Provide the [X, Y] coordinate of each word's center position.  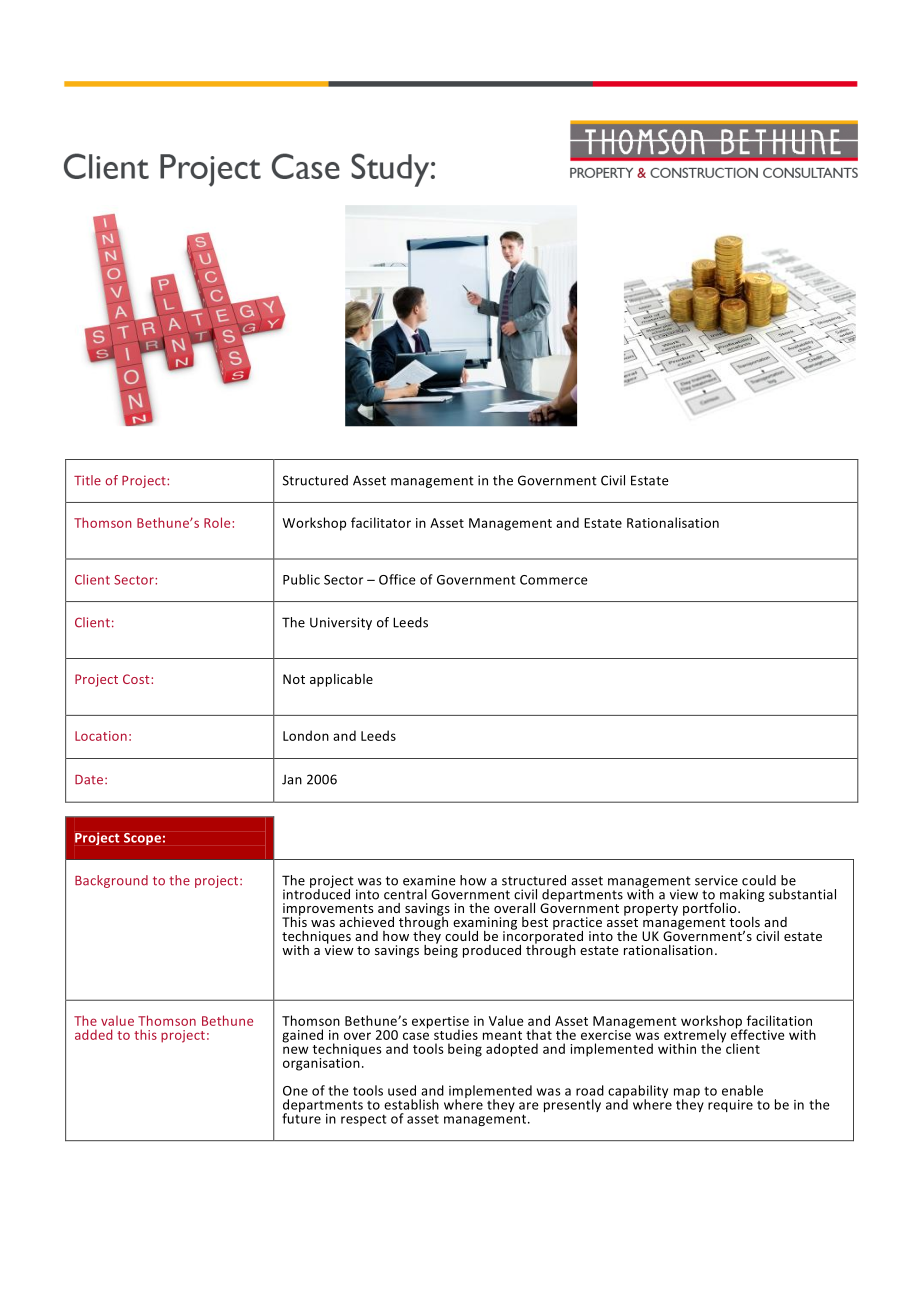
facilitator [381, 522]
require [730, 1106]
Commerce [554, 580]
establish [411, 1104]
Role [217, 522]
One [295, 1091]
